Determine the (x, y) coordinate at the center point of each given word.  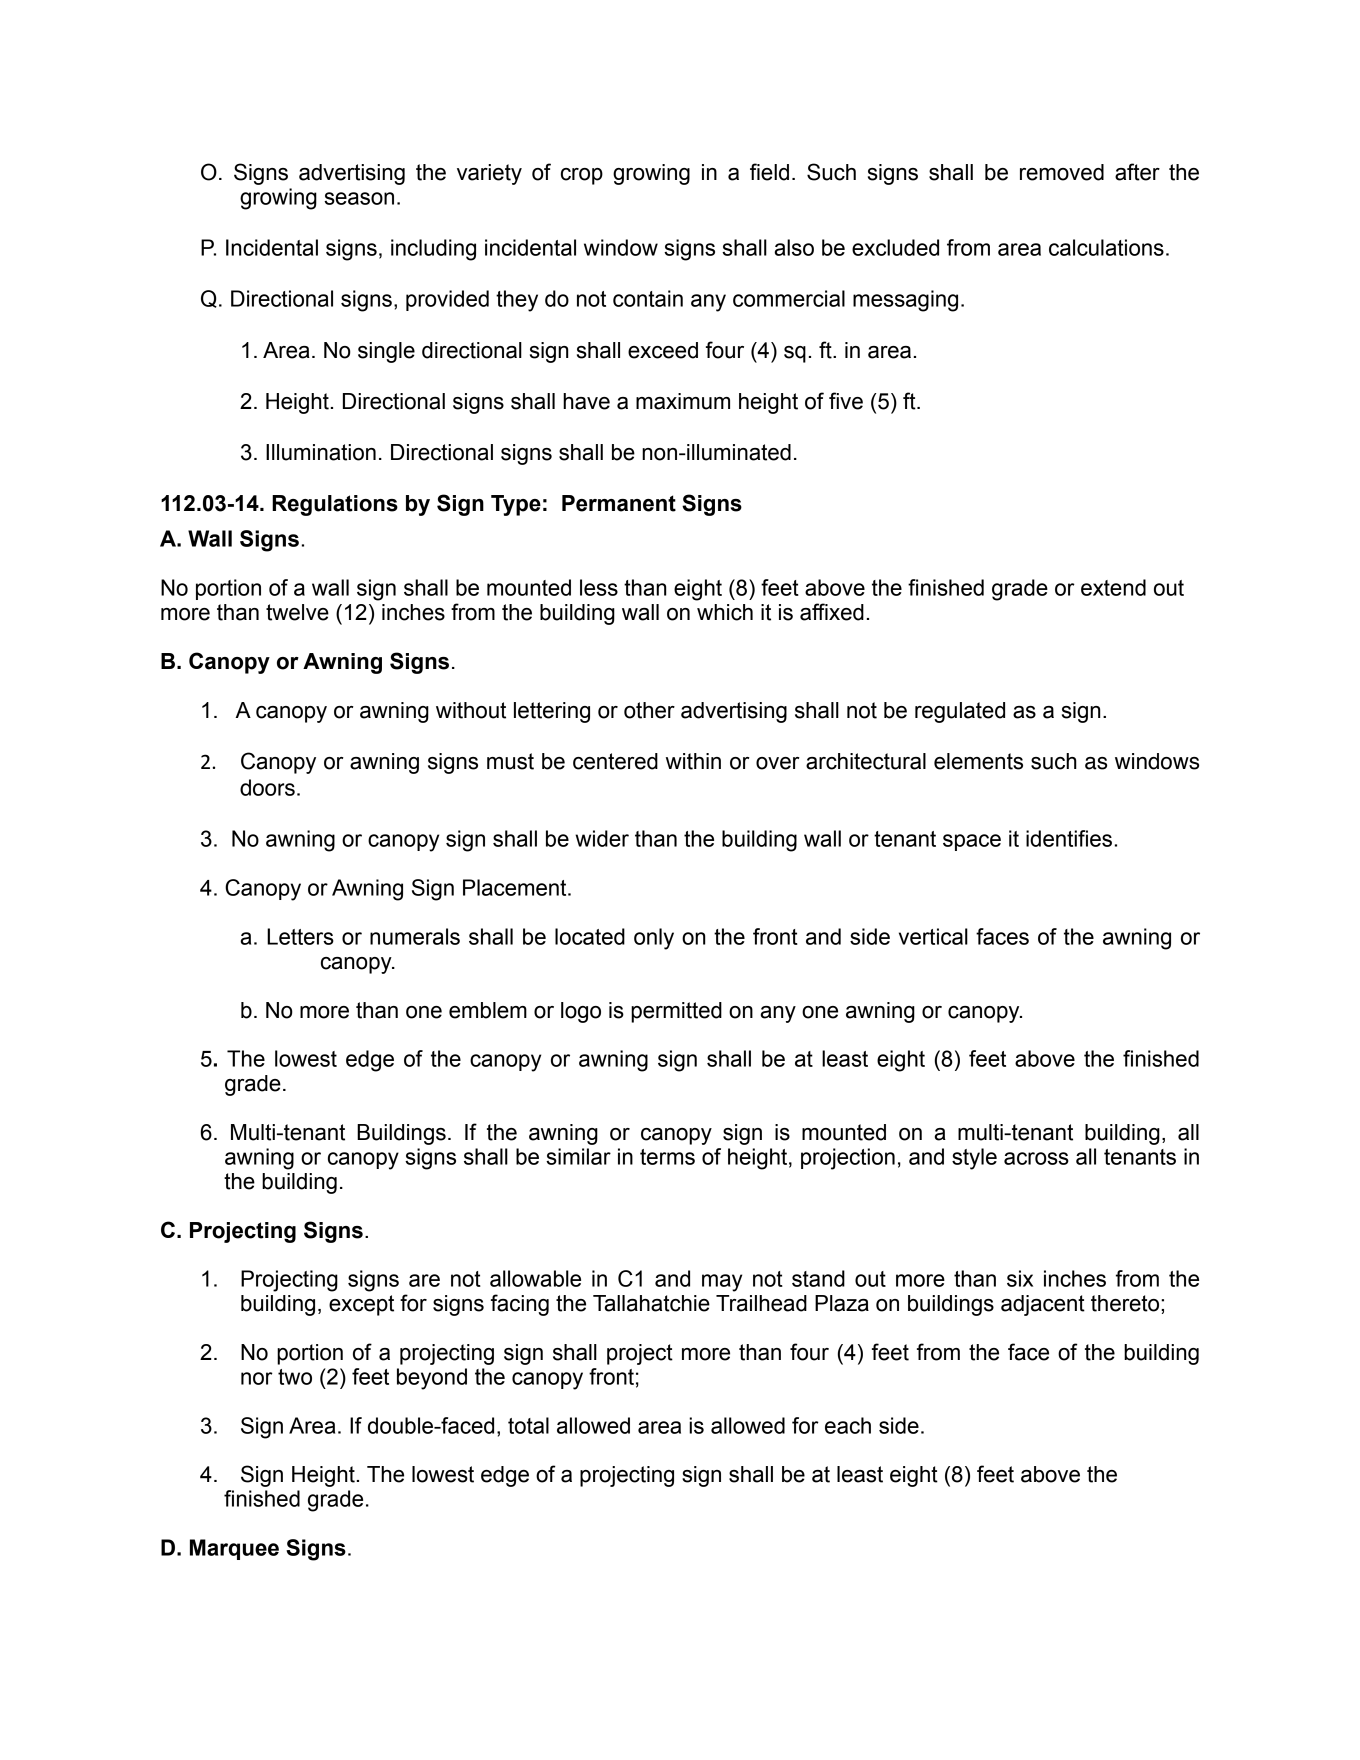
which (725, 612)
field (769, 172)
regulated (960, 712)
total (528, 1425)
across (1036, 1158)
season (359, 198)
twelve (297, 612)
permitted (676, 1012)
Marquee (234, 1549)
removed (1062, 172)
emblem (488, 1010)
